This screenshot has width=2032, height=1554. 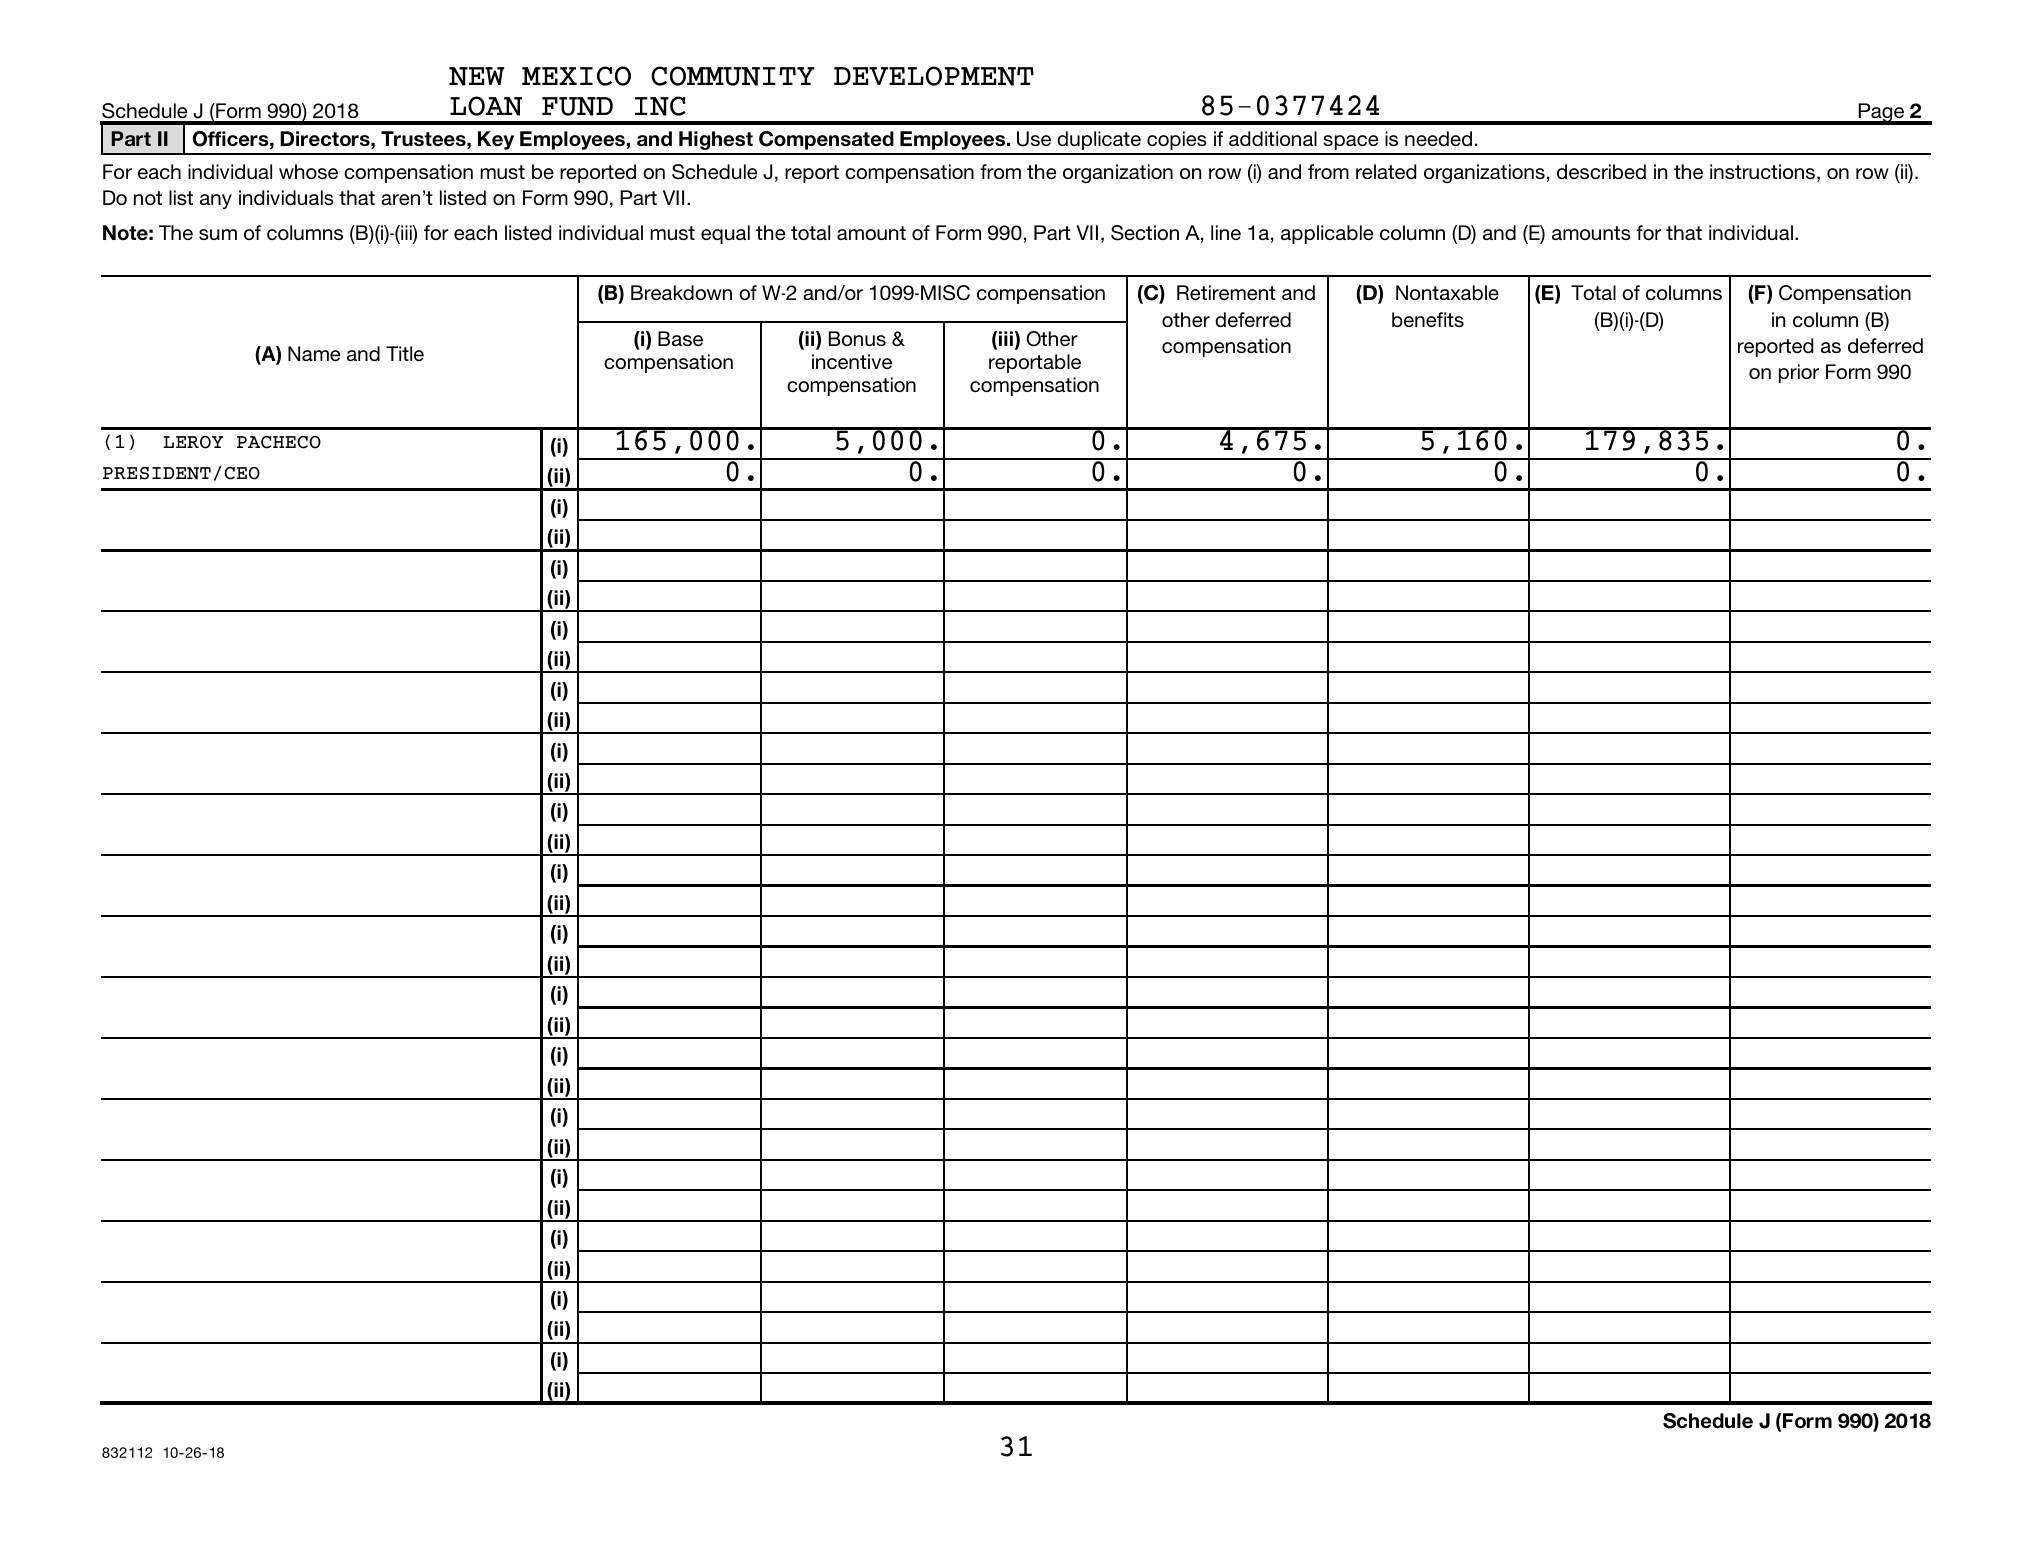 What do you see at coordinates (1034, 139) in the screenshot?
I see `Use` at bounding box center [1034, 139].
